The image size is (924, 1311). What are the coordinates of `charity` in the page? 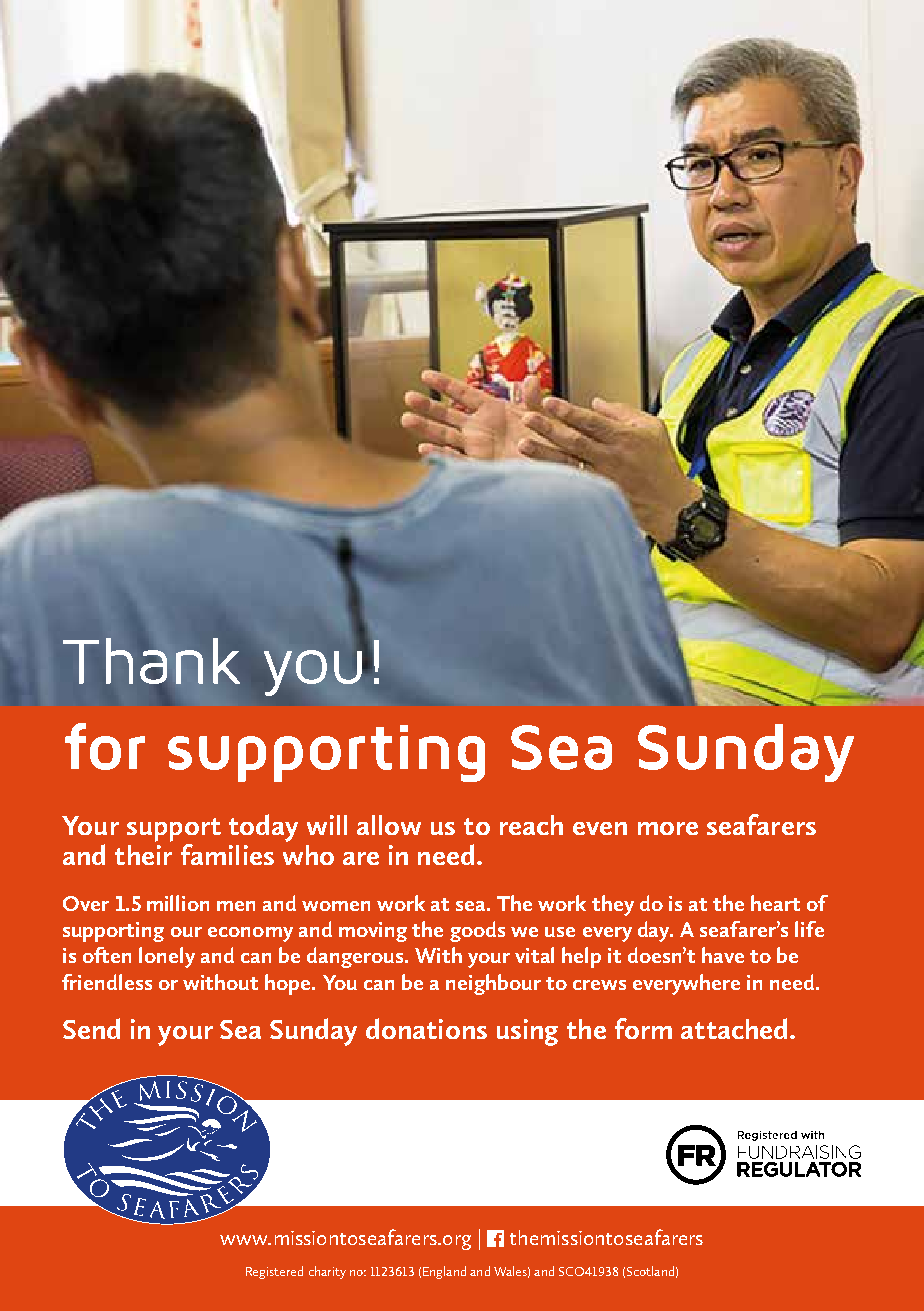 It's located at (327, 1272).
